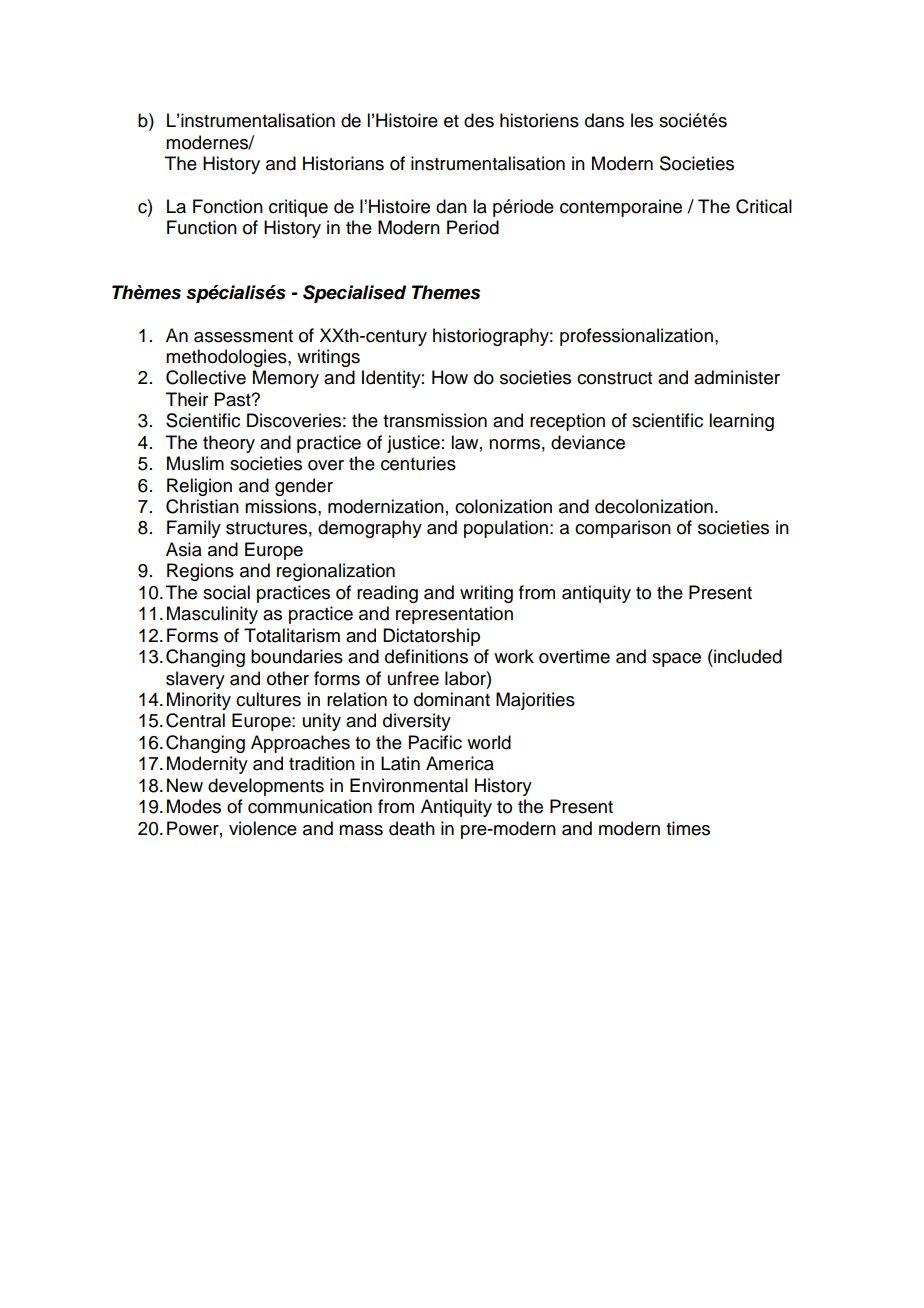 The image size is (924, 1308). Describe the element at coordinates (412, 828) in the document. I see `death` at that location.
